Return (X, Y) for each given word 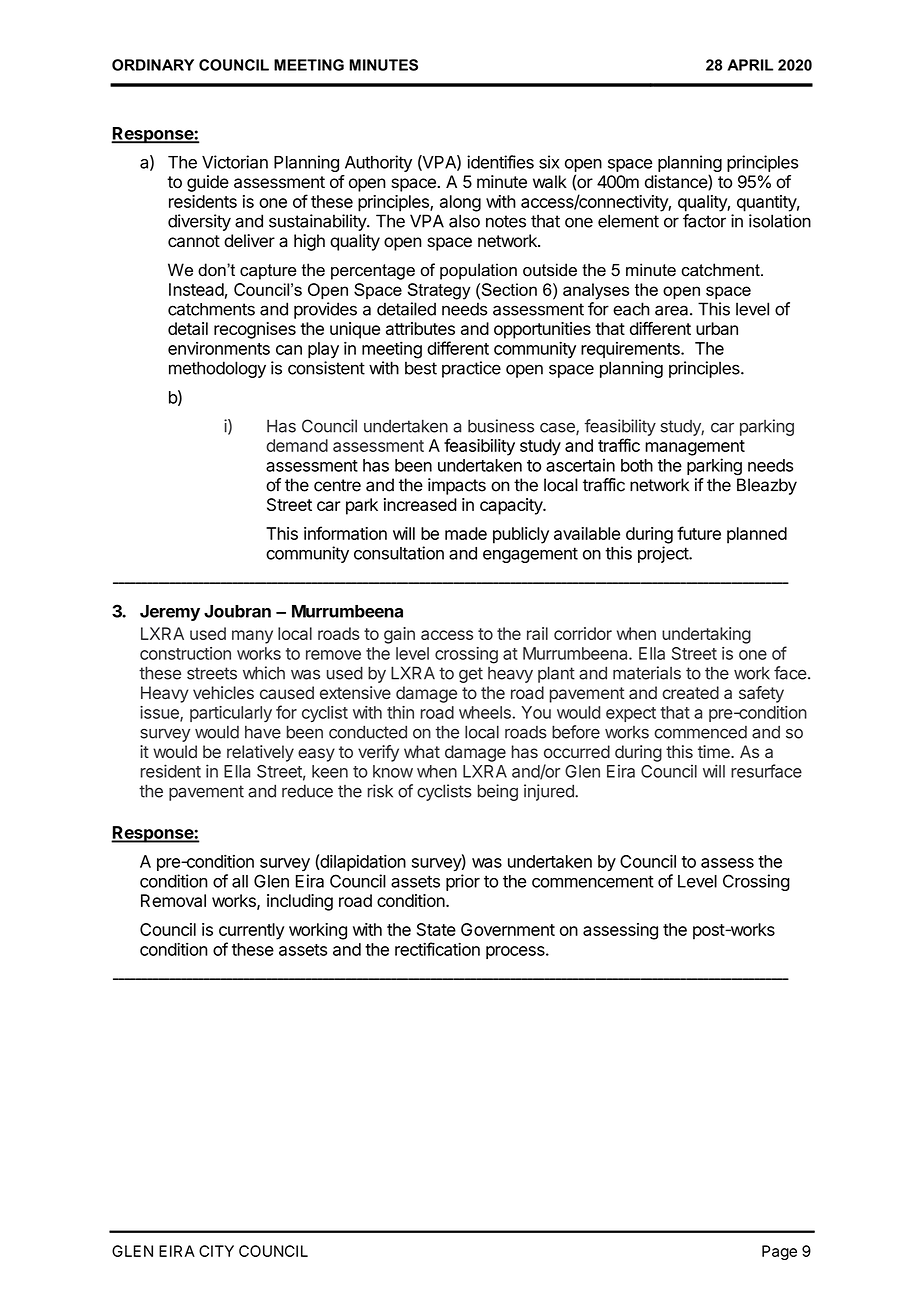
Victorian (235, 162)
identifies (500, 162)
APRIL (750, 65)
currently (252, 931)
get (471, 675)
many (252, 637)
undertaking (706, 635)
